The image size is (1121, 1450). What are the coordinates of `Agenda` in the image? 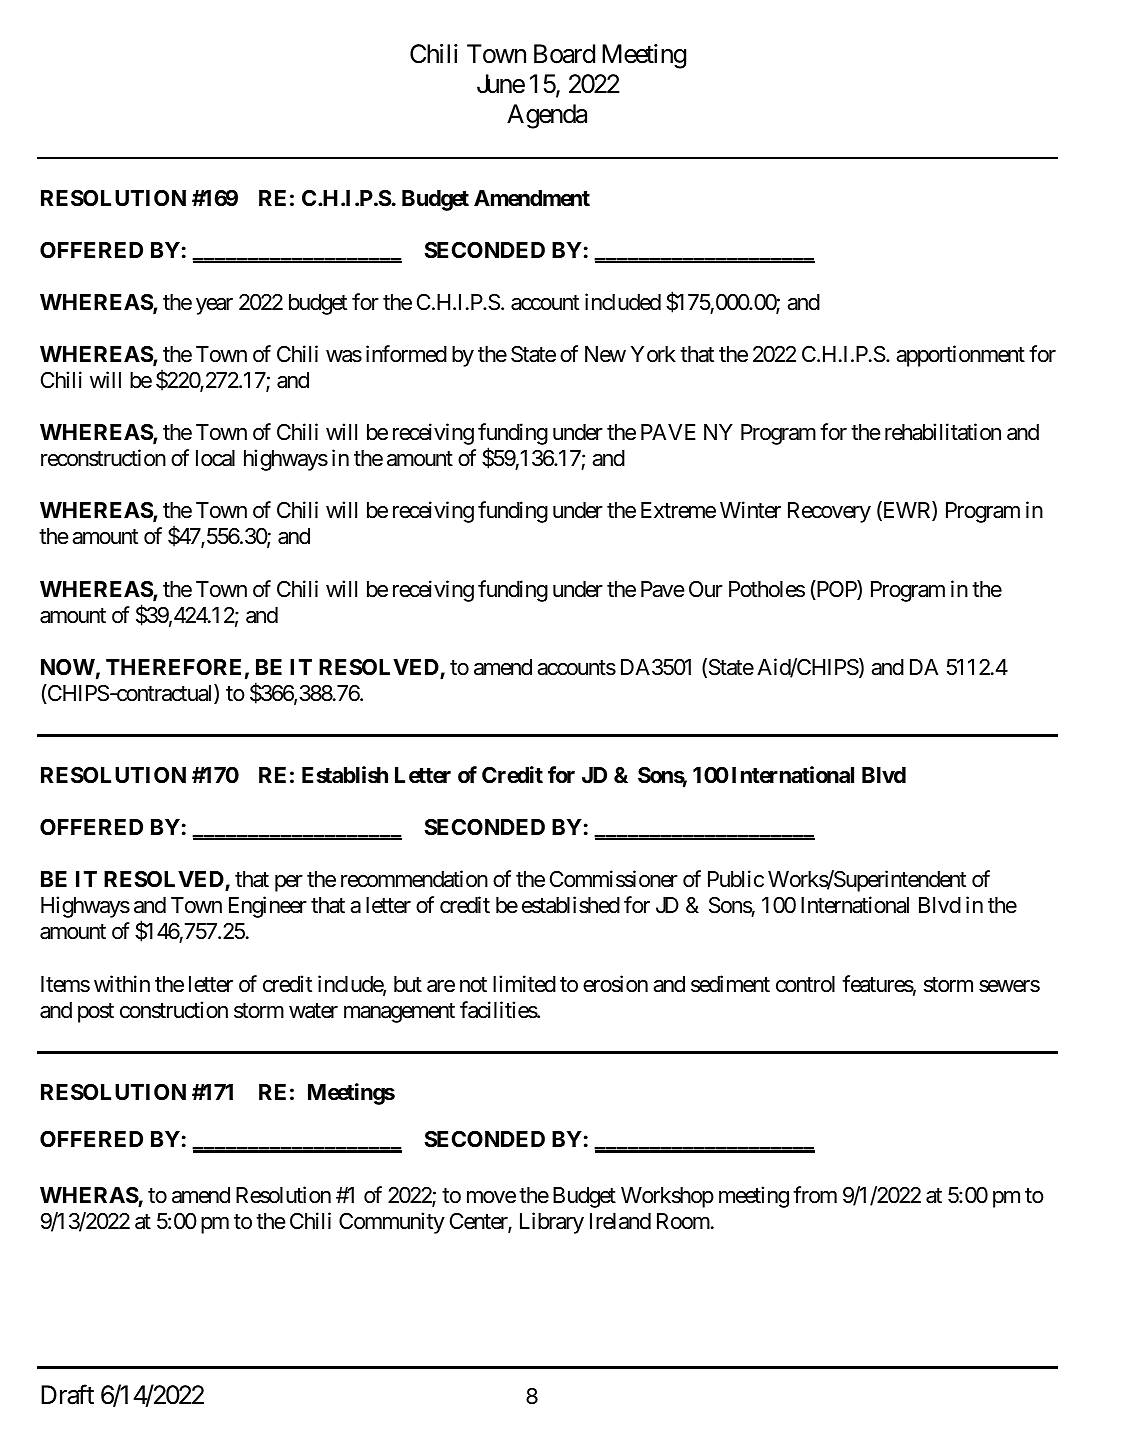 It's located at (547, 116).
